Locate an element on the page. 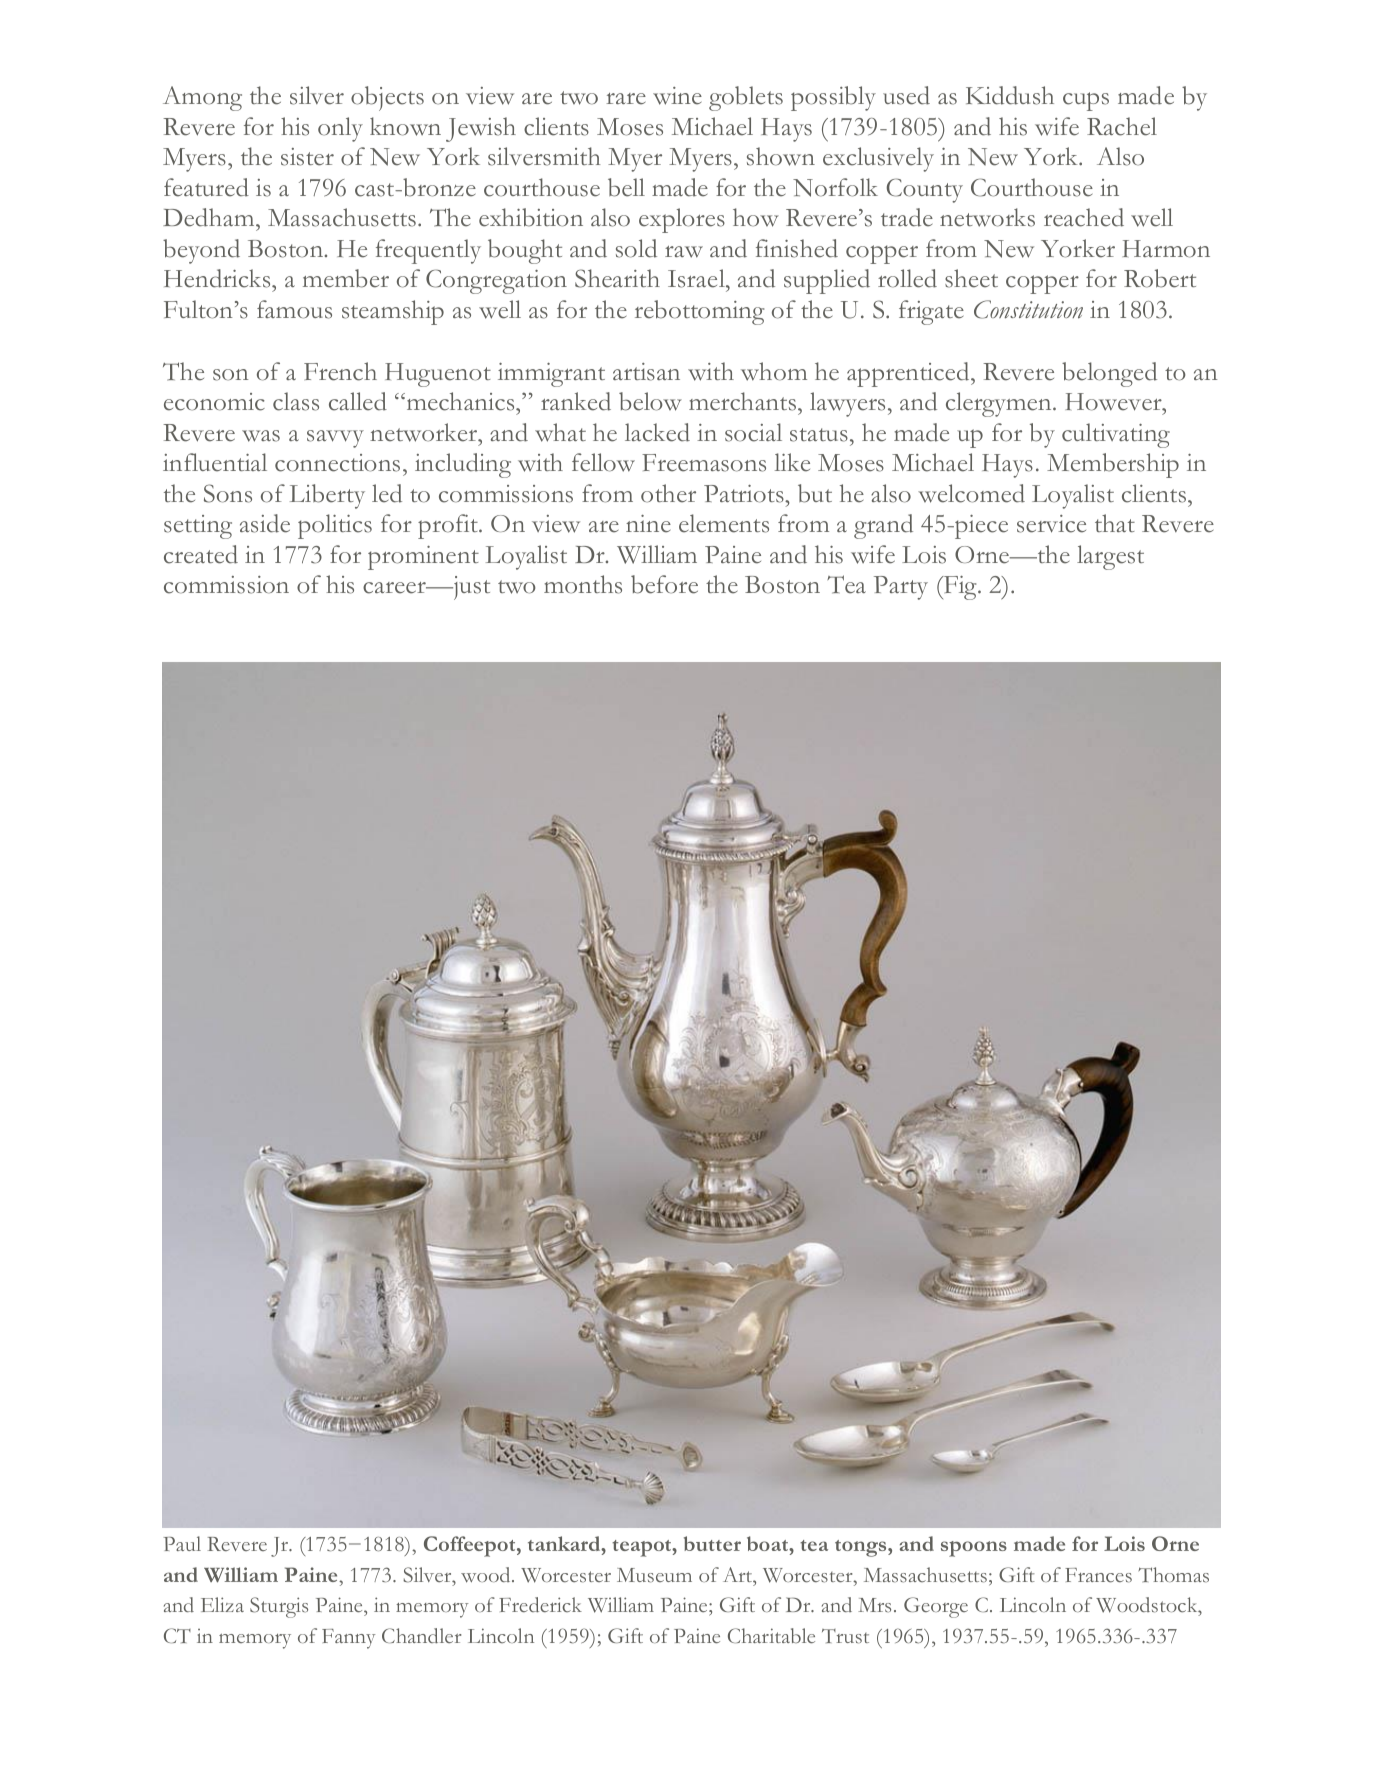  created is located at coordinates (201, 554).
